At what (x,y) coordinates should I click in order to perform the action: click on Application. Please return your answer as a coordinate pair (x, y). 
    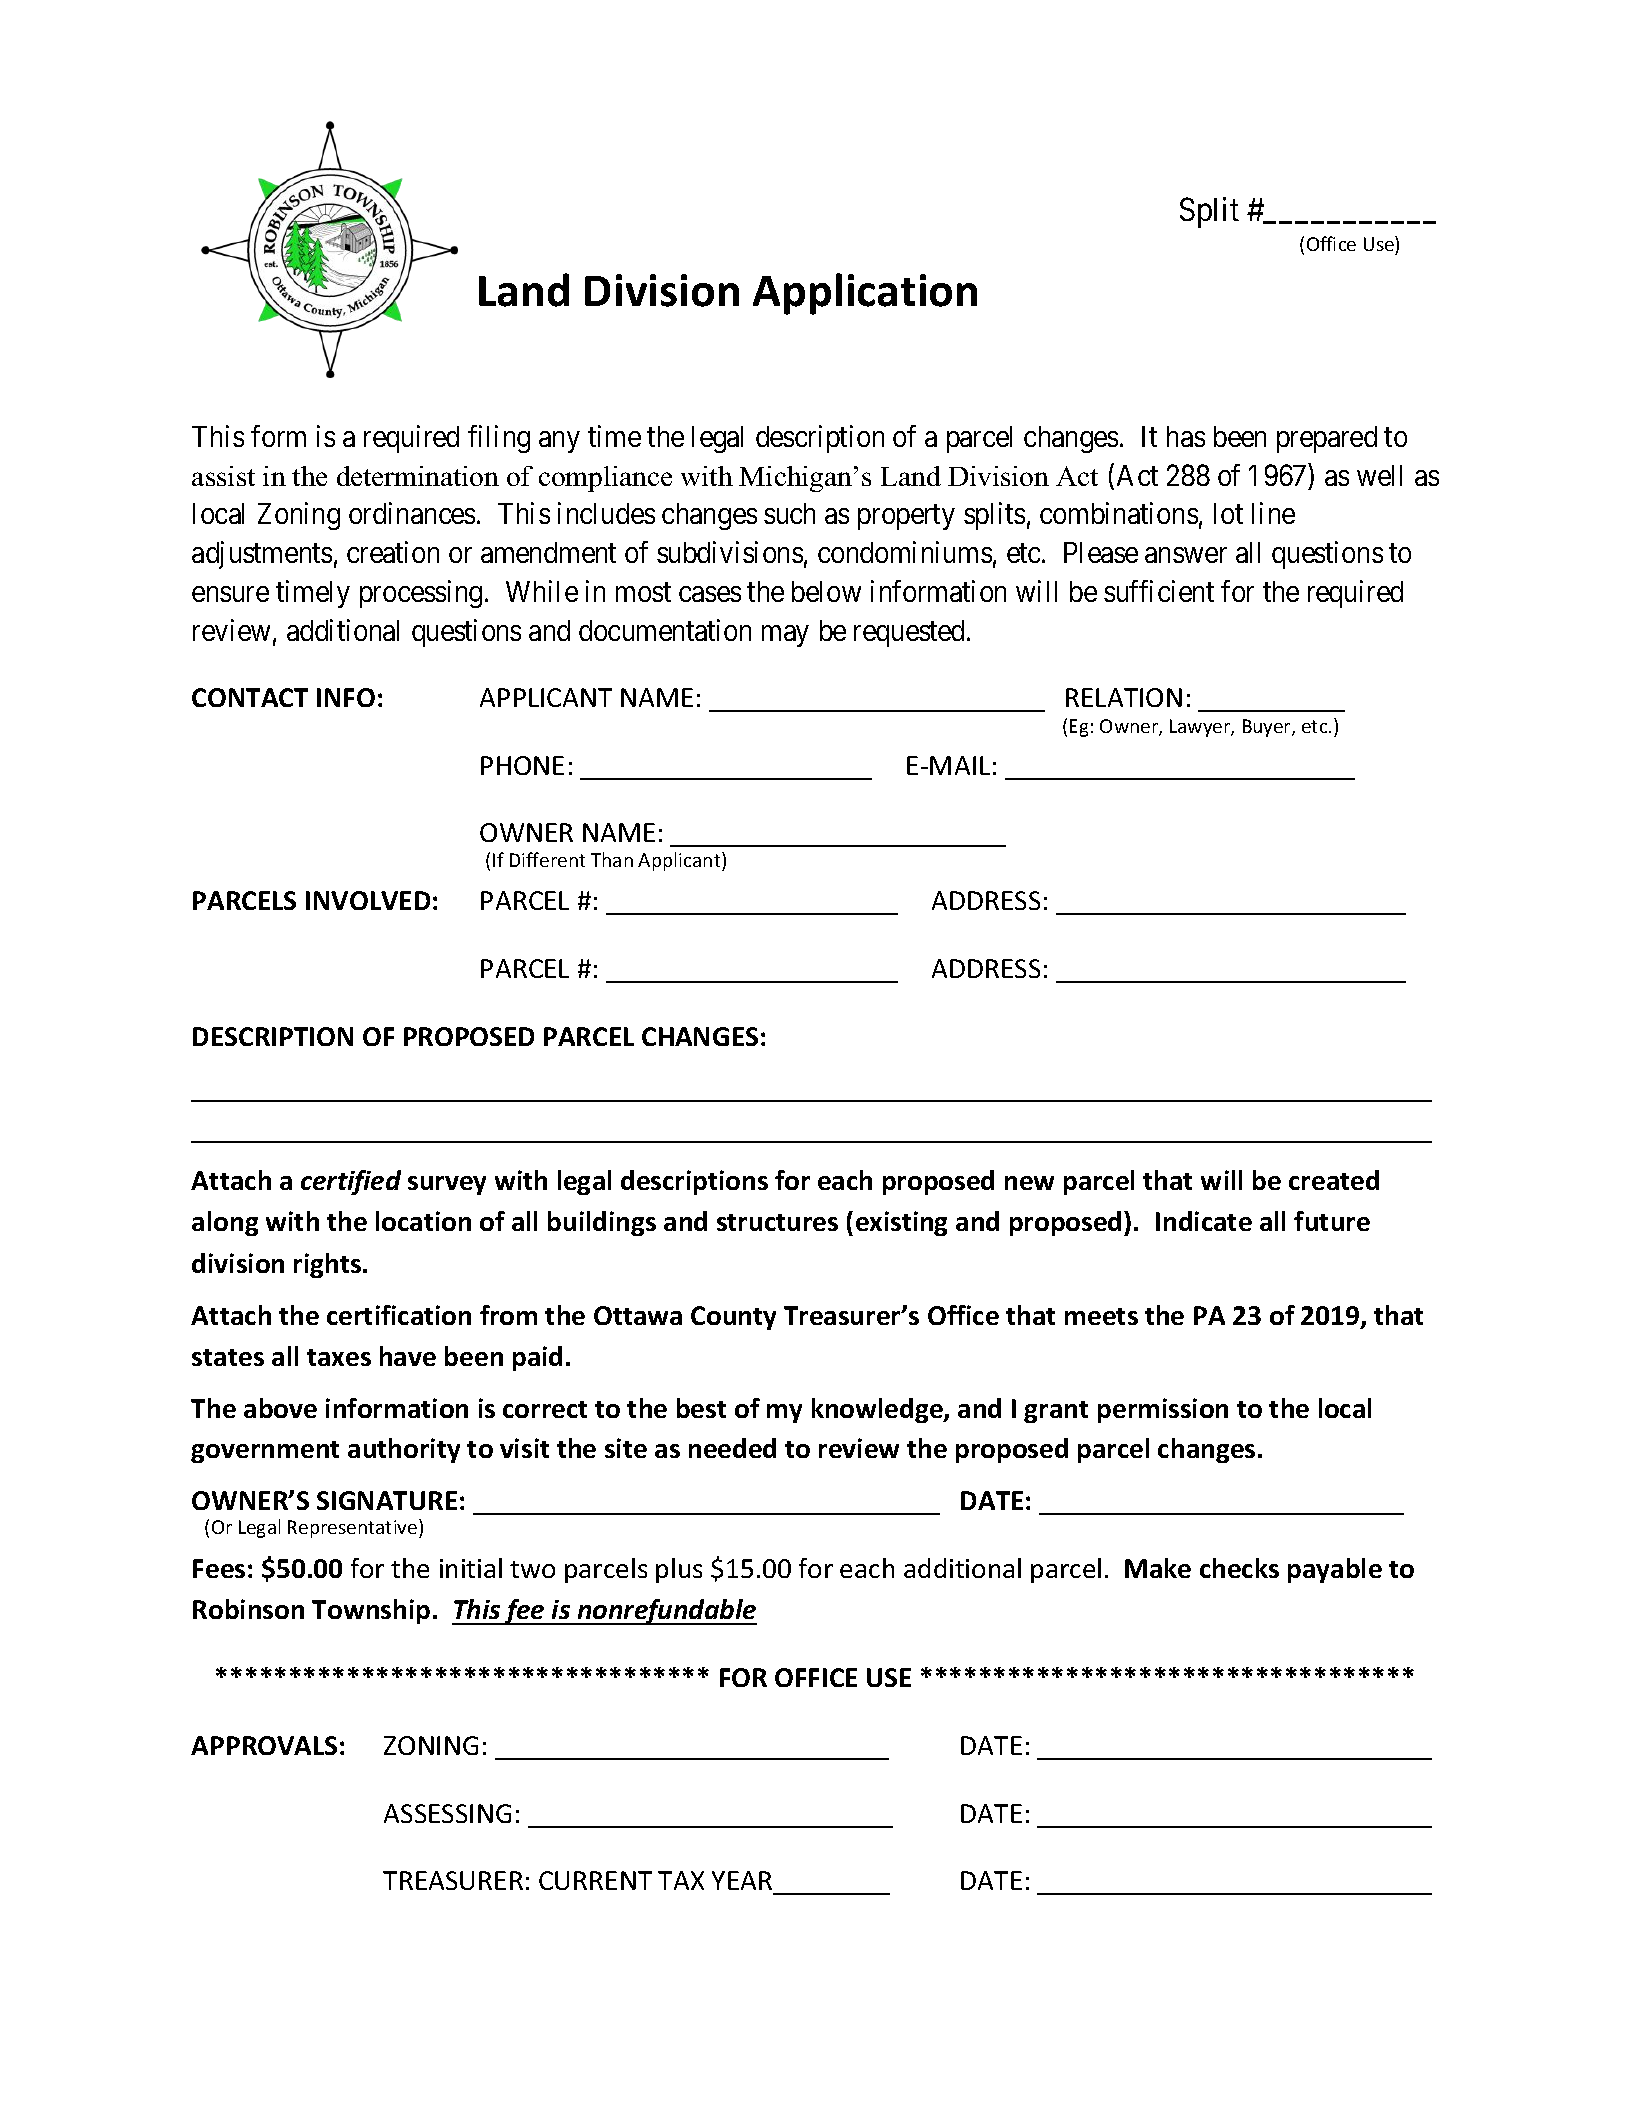
    Looking at the image, I should click on (865, 294).
